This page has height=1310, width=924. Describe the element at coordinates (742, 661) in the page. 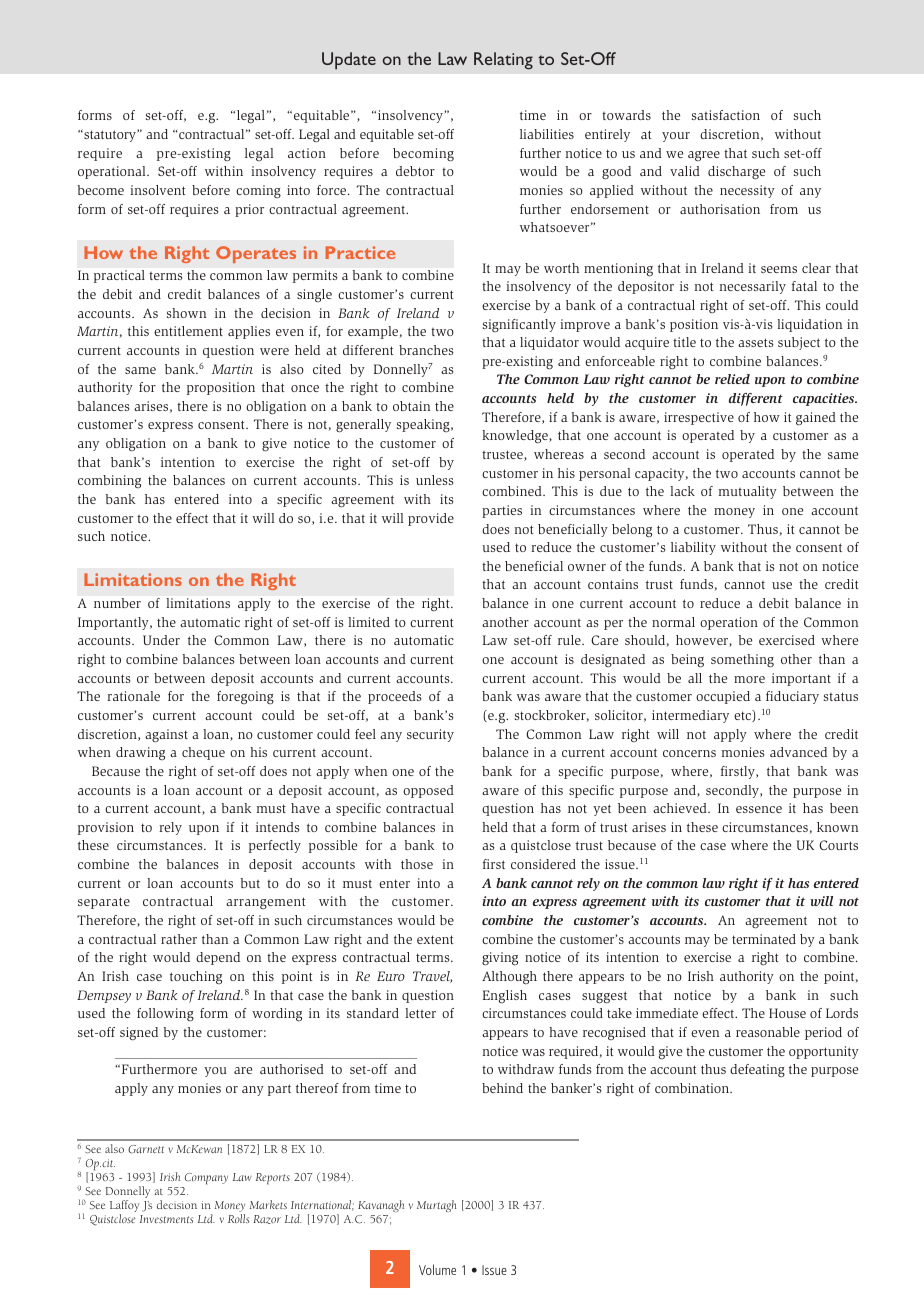

I see `something` at that location.
